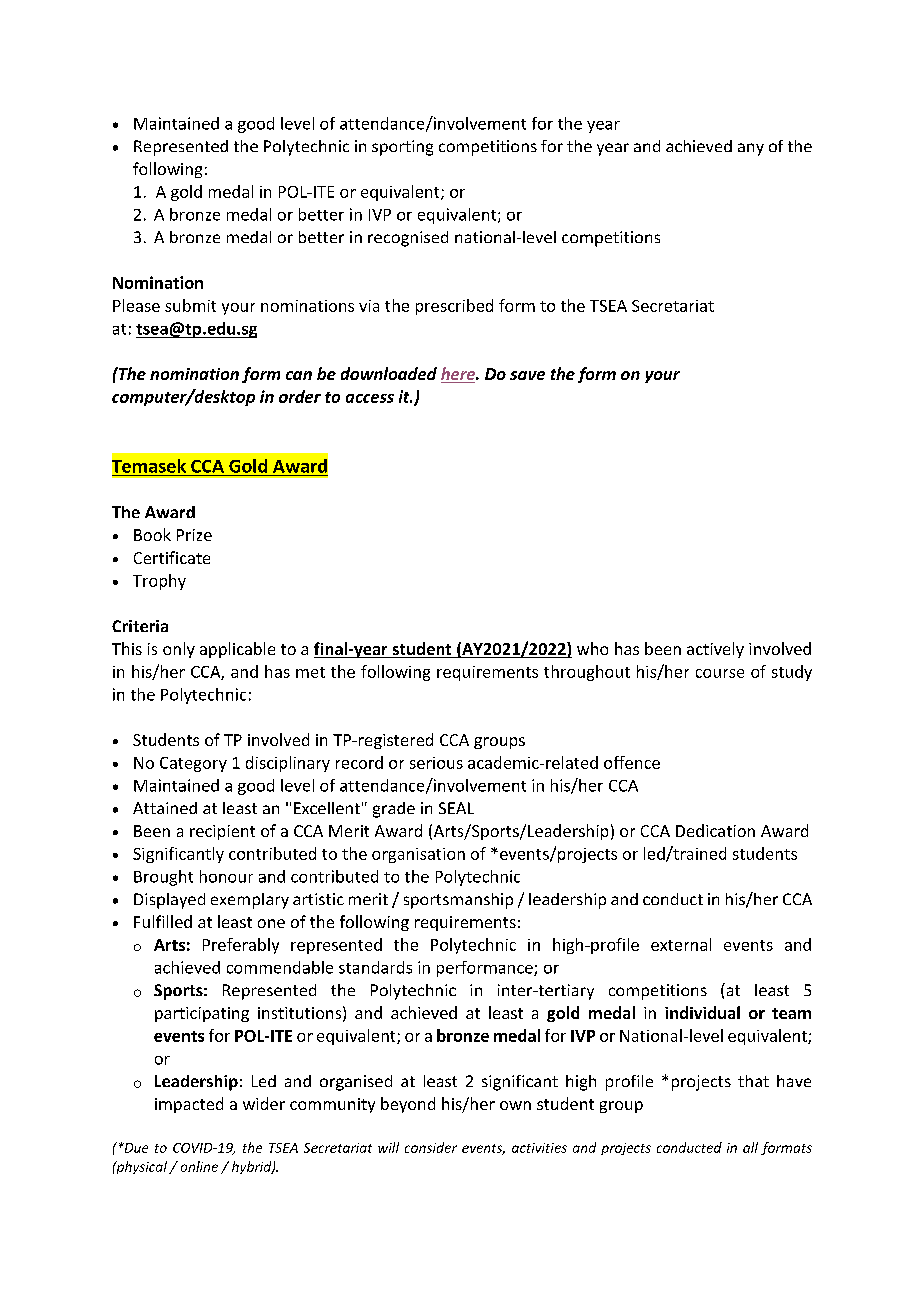  Describe the element at coordinates (715, 830) in the page. I see `Dedication` at that location.
